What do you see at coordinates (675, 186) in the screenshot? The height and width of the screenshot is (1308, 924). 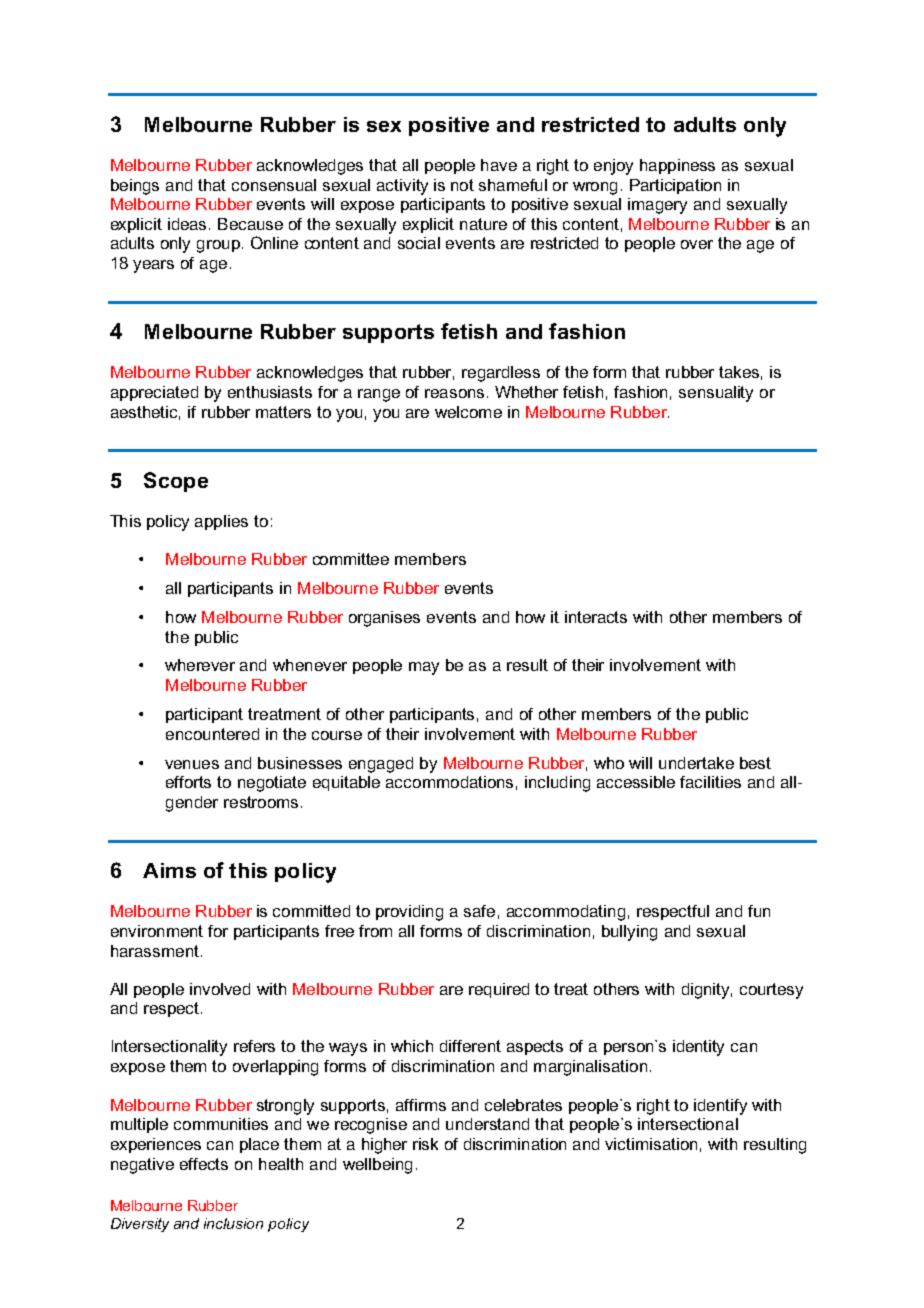 I see `Participation` at bounding box center [675, 186].
